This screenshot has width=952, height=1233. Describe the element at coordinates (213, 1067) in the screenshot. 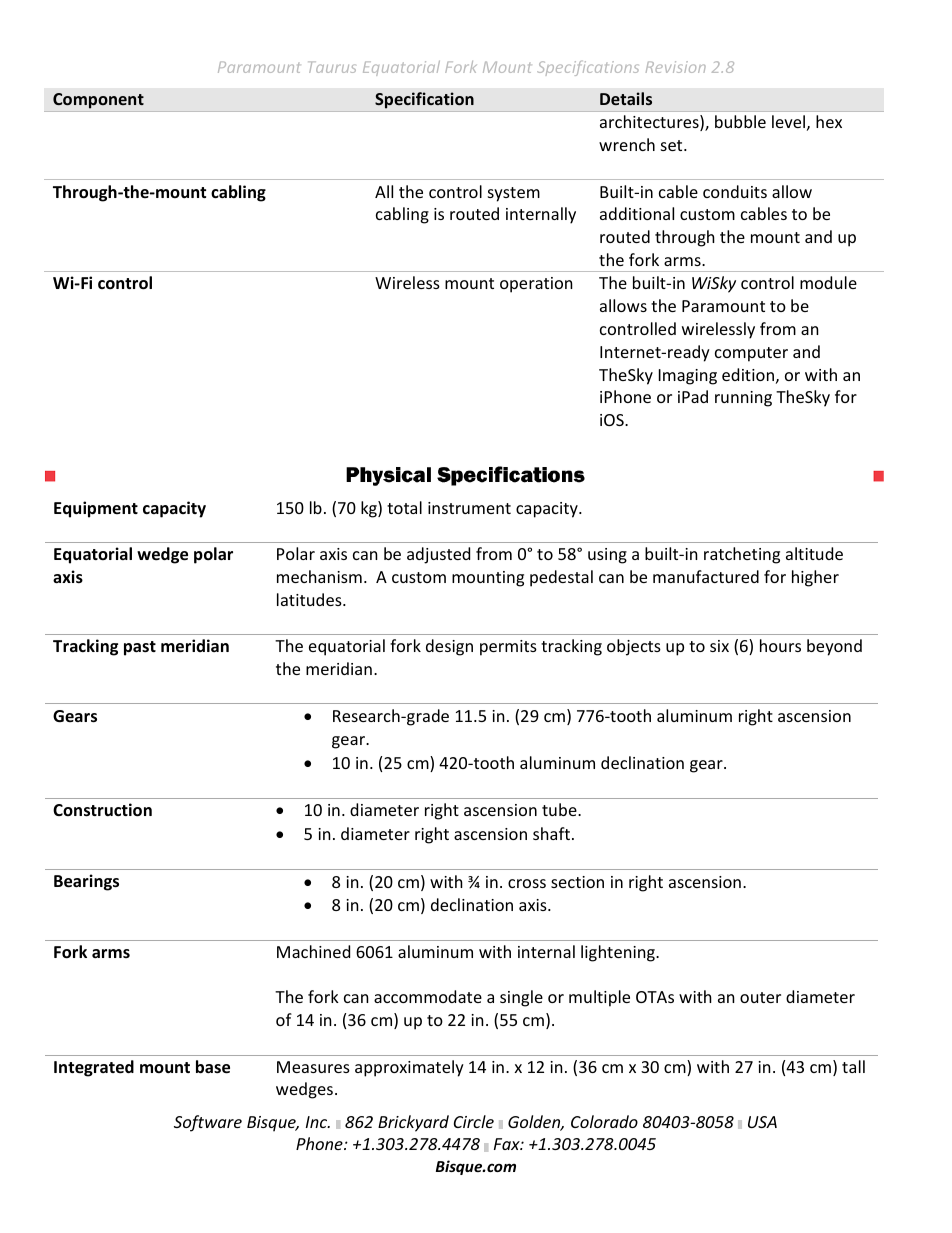

I see `base` at that location.
